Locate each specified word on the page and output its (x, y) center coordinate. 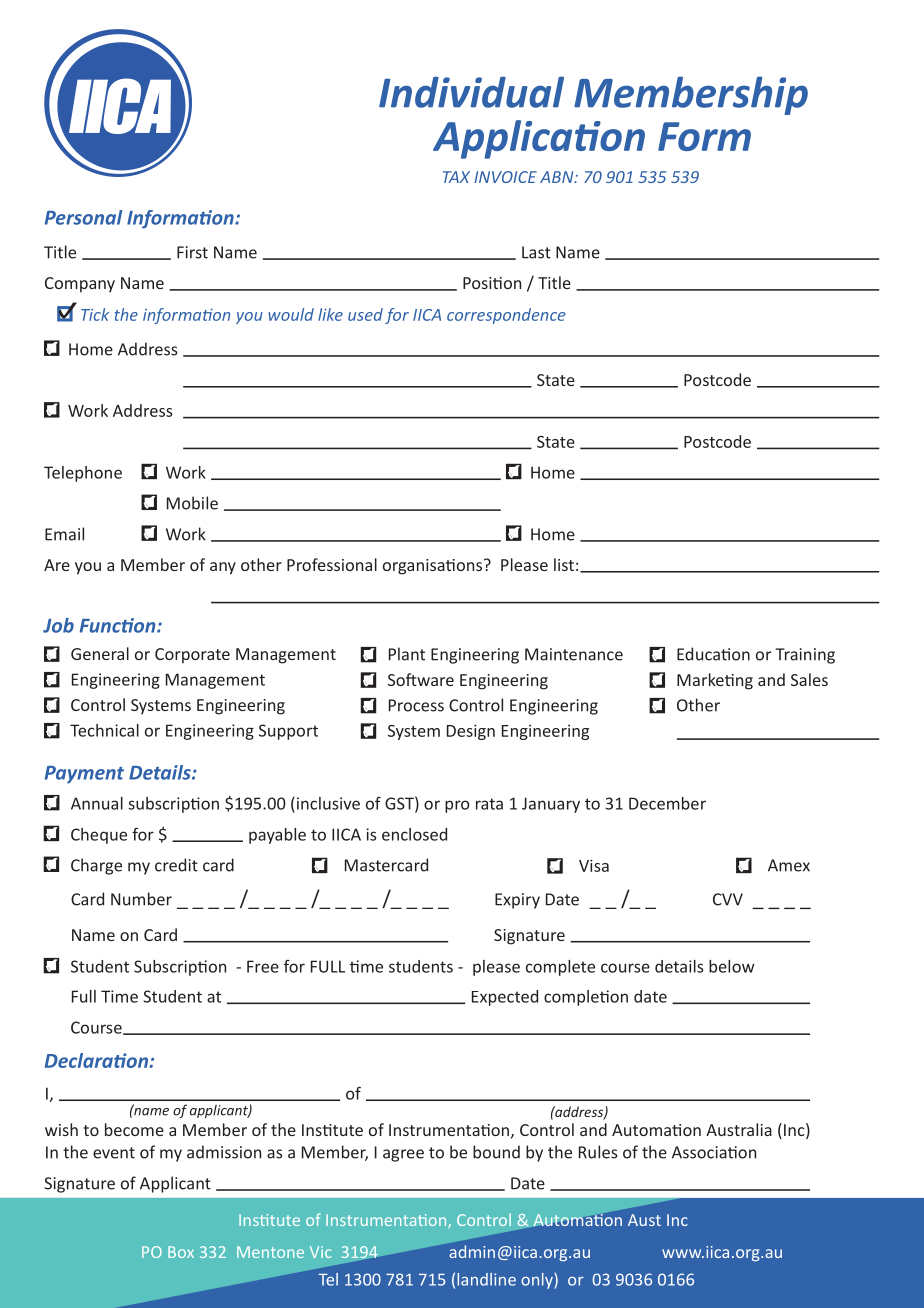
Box (181, 1252)
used (365, 314)
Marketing (715, 681)
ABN (558, 177)
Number (141, 899)
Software (421, 679)
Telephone (83, 474)
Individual (471, 92)
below (732, 966)
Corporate (192, 656)
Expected (505, 998)
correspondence (506, 316)
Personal (83, 217)
